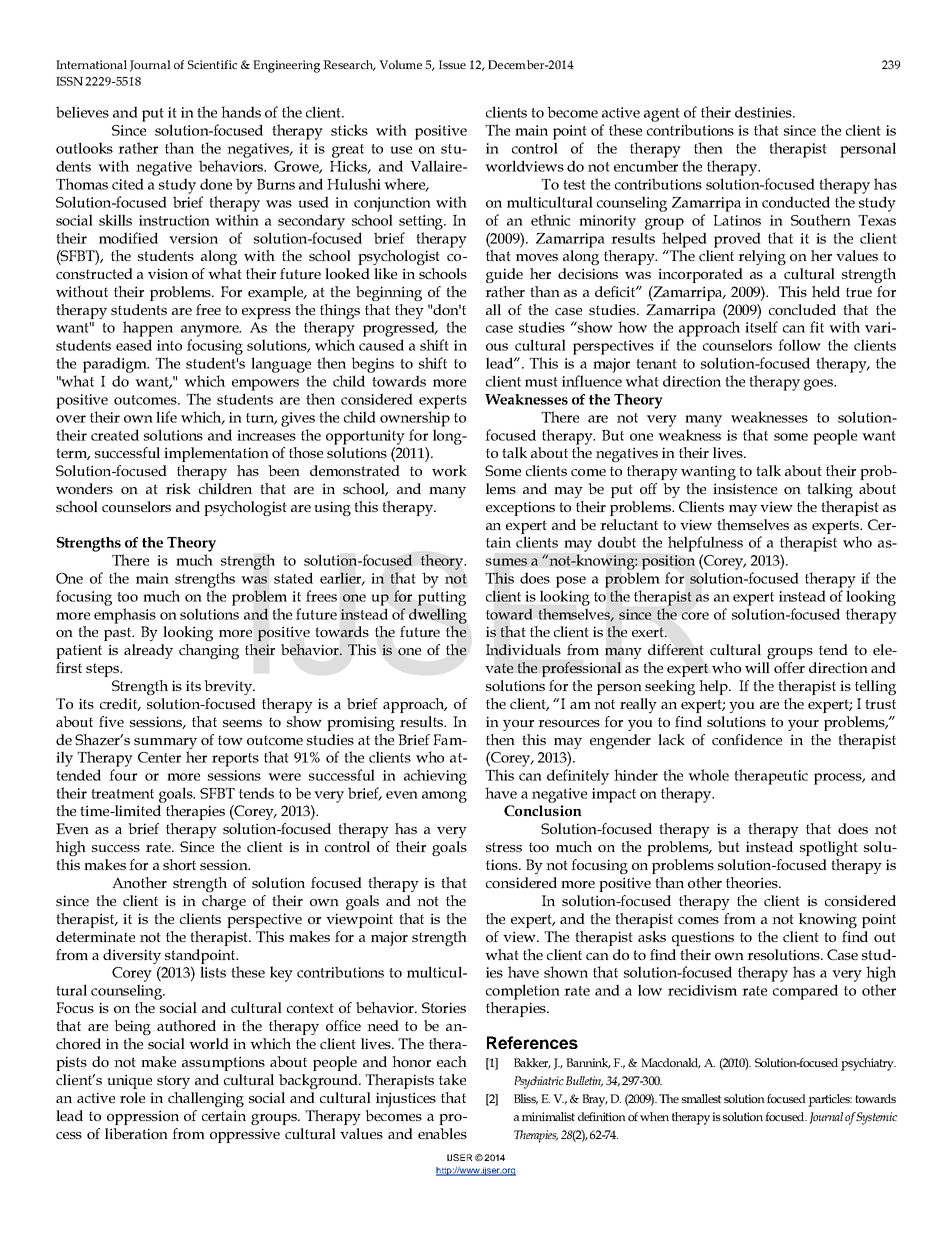 The height and width of the document is (1233, 952). I want to click on goes, so click(819, 385).
